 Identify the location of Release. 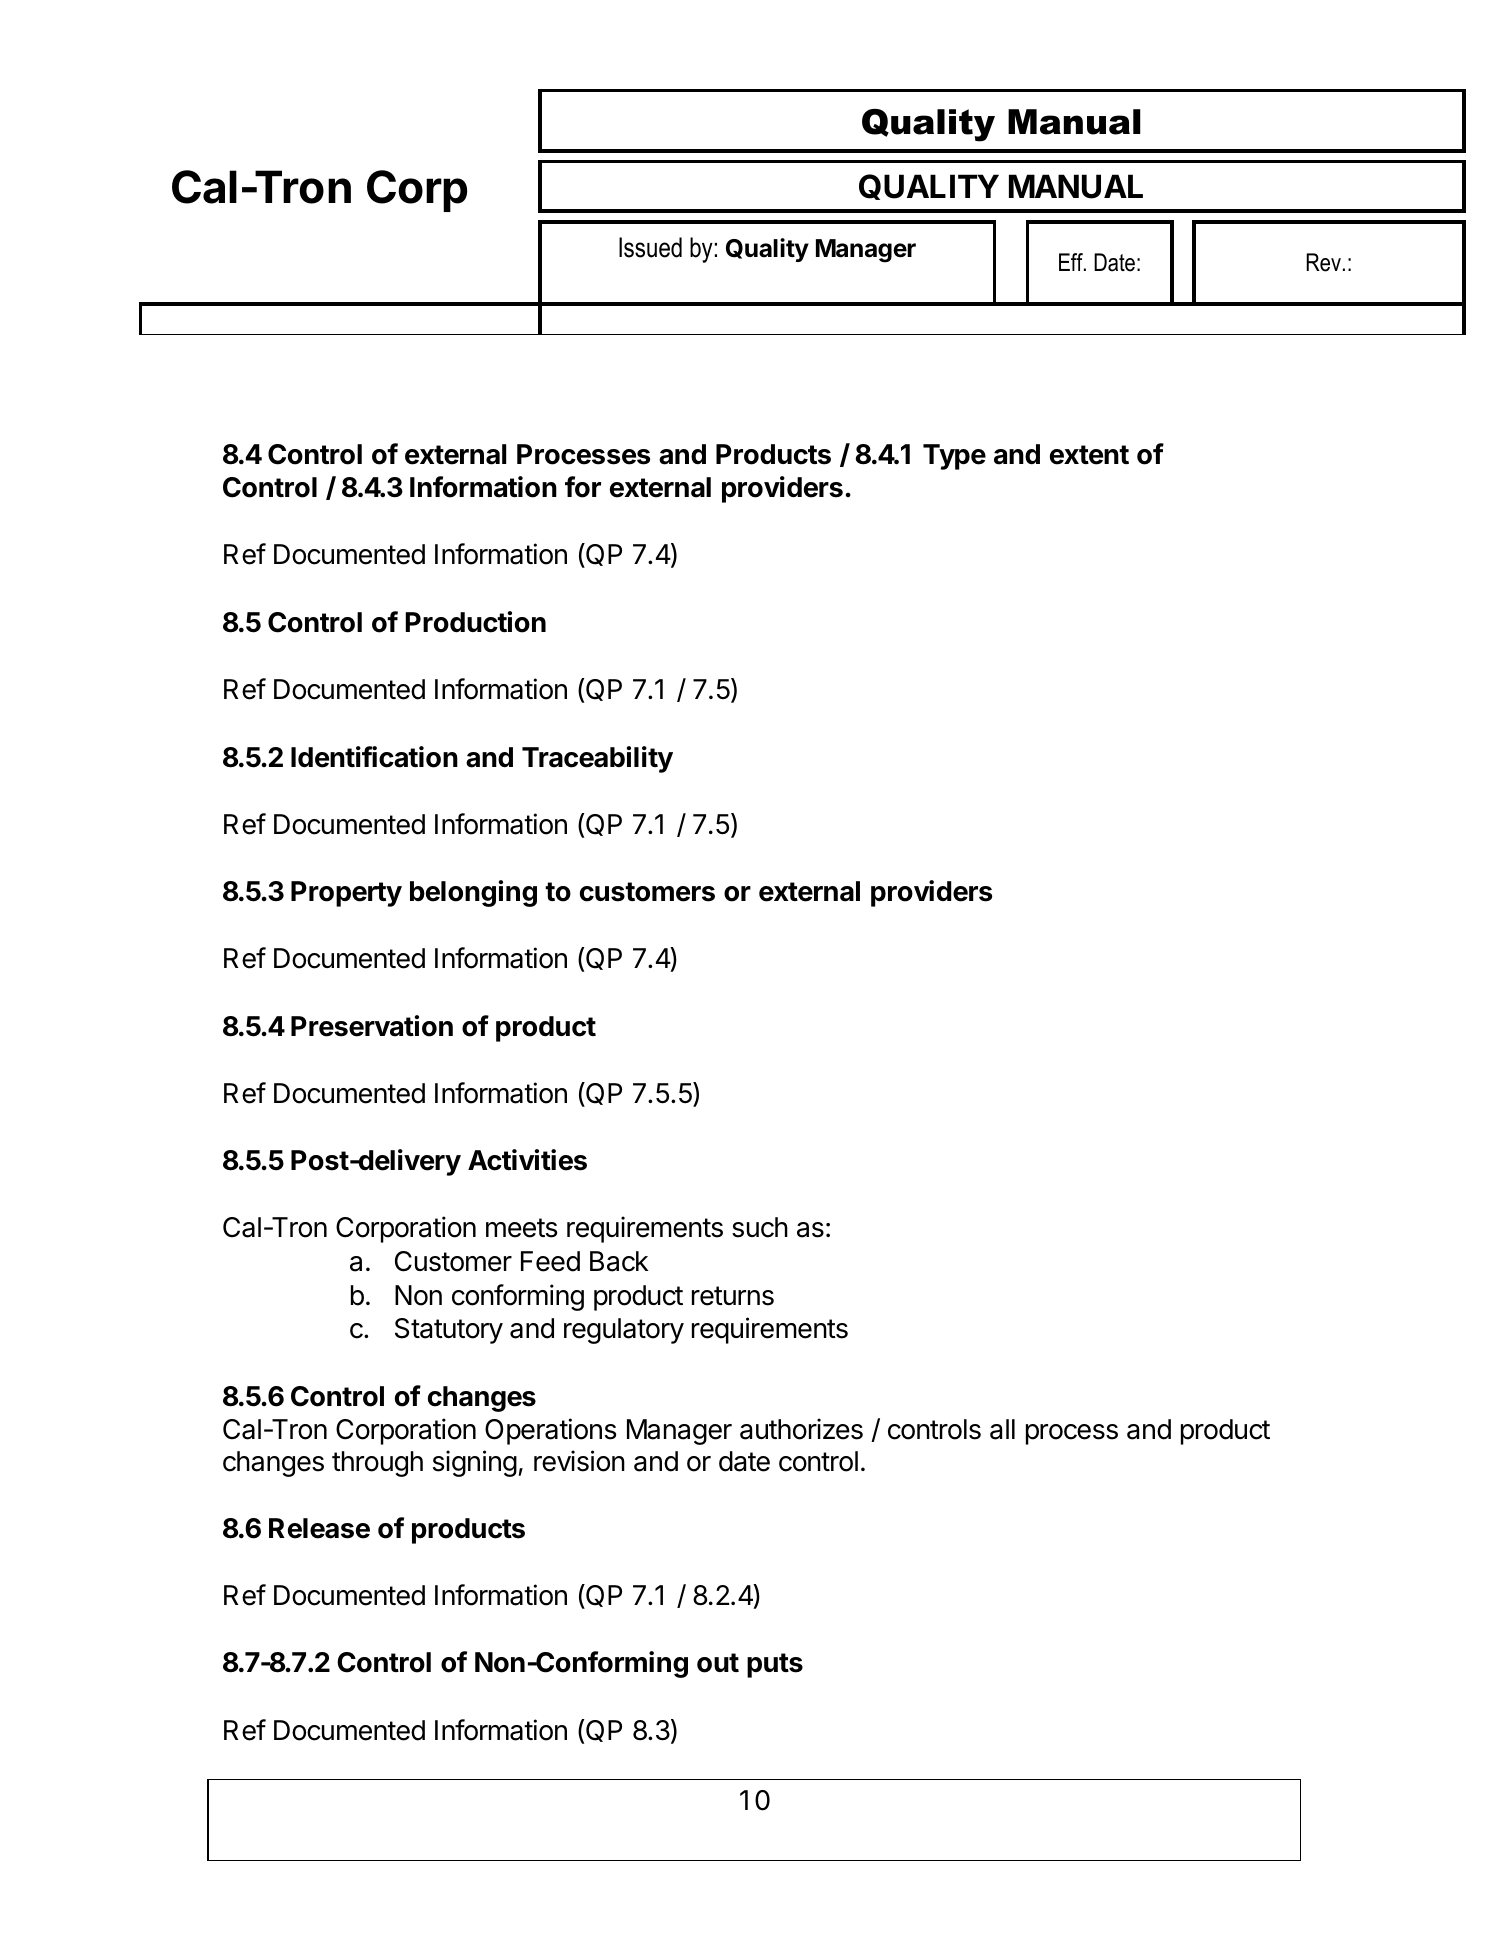
(319, 1528).
